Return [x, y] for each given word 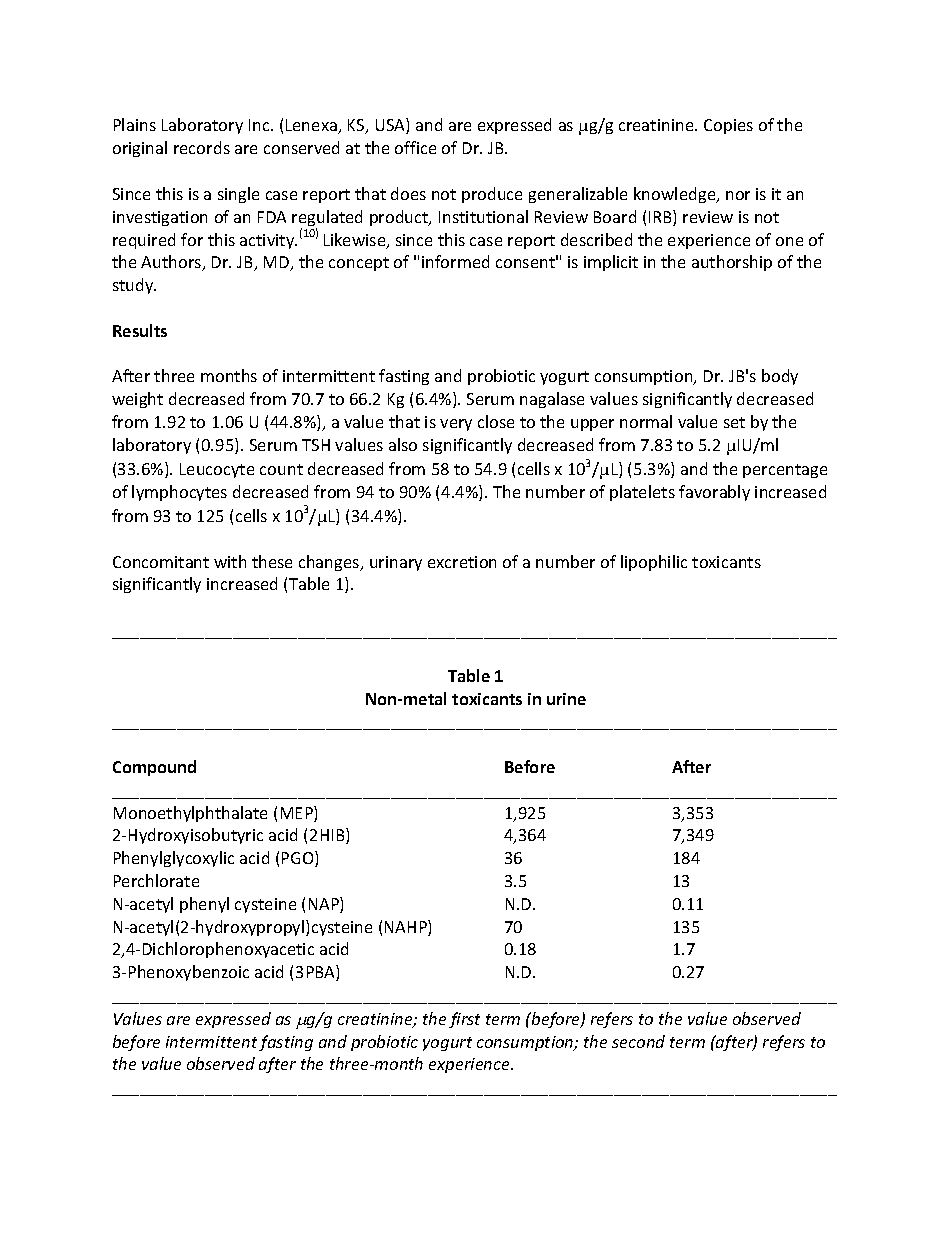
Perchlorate [156, 880]
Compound [154, 768]
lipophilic [654, 563]
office [415, 147]
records [202, 147]
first [464, 1020]
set [734, 422]
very [456, 425]
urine [566, 699]
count [281, 469]
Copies [728, 126]
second [638, 1041]
